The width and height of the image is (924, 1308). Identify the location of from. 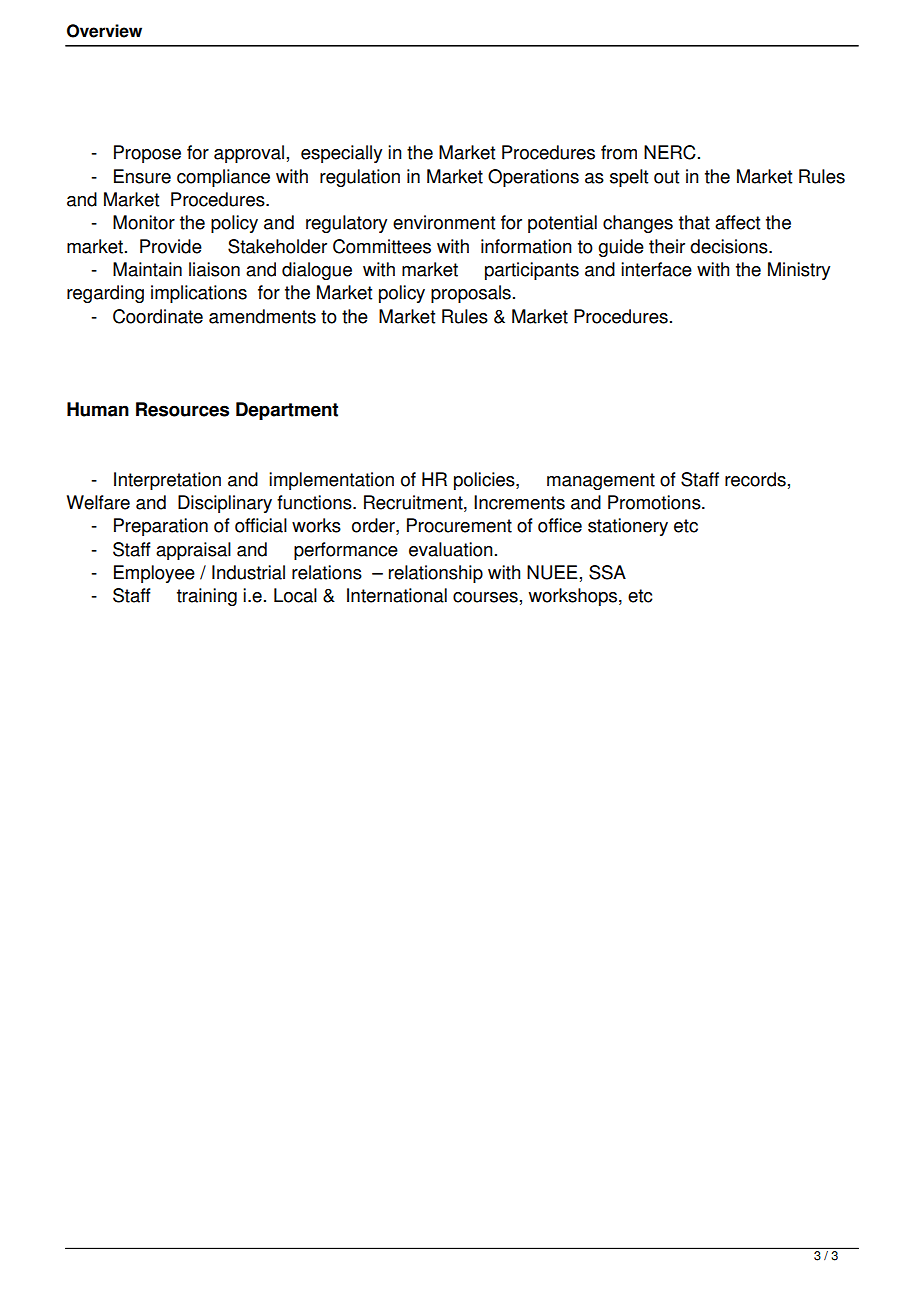
(619, 152).
